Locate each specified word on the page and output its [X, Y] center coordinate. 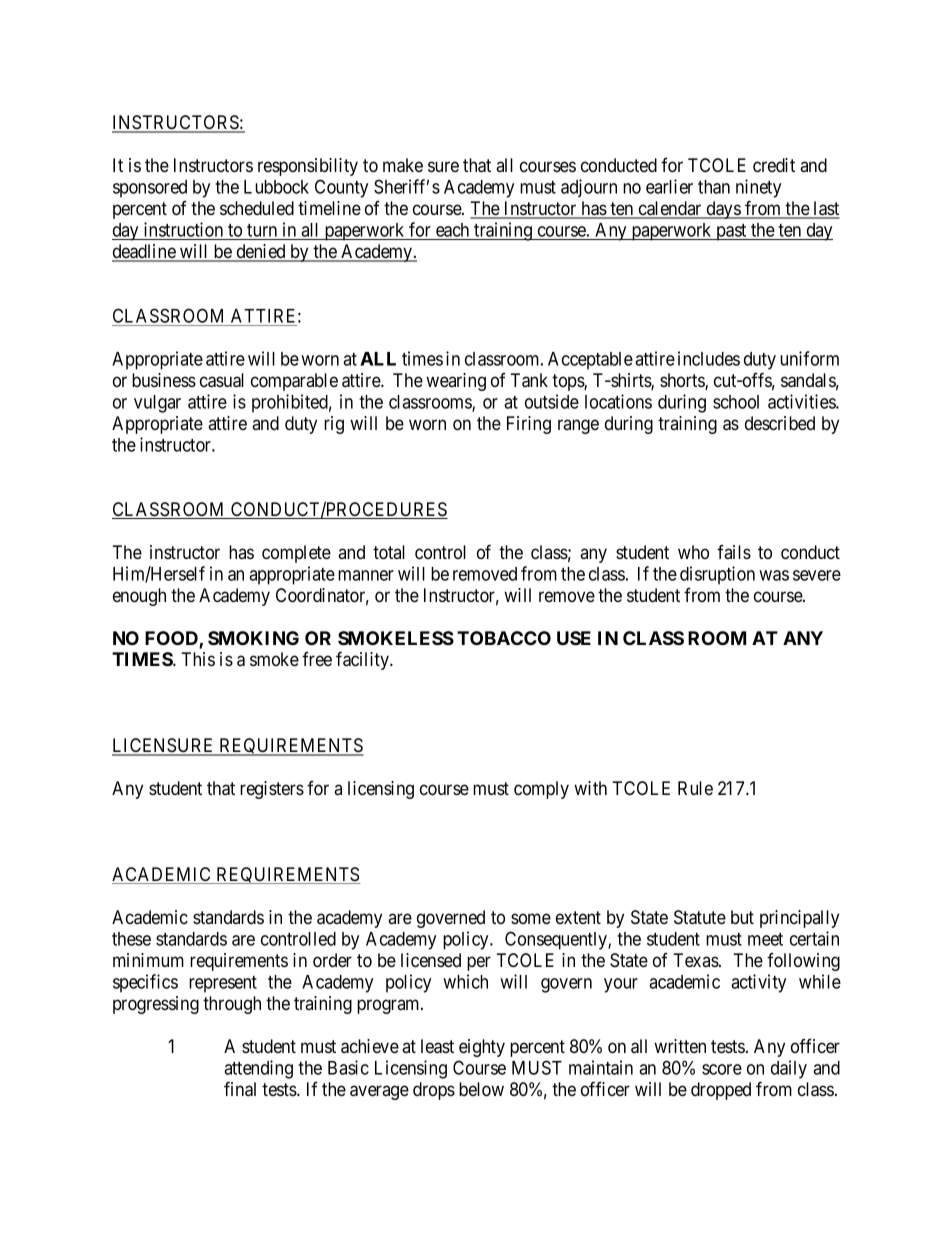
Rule [695, 788]
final [240, 1089]
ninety [758, 188]
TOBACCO [504, 638]
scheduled [257, 208]
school [736, 402]
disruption [717, 575]
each [452, 230]
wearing [456, 382]
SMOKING [253, 638]
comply [541, 790]
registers [272, 790]
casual [222, 380]
